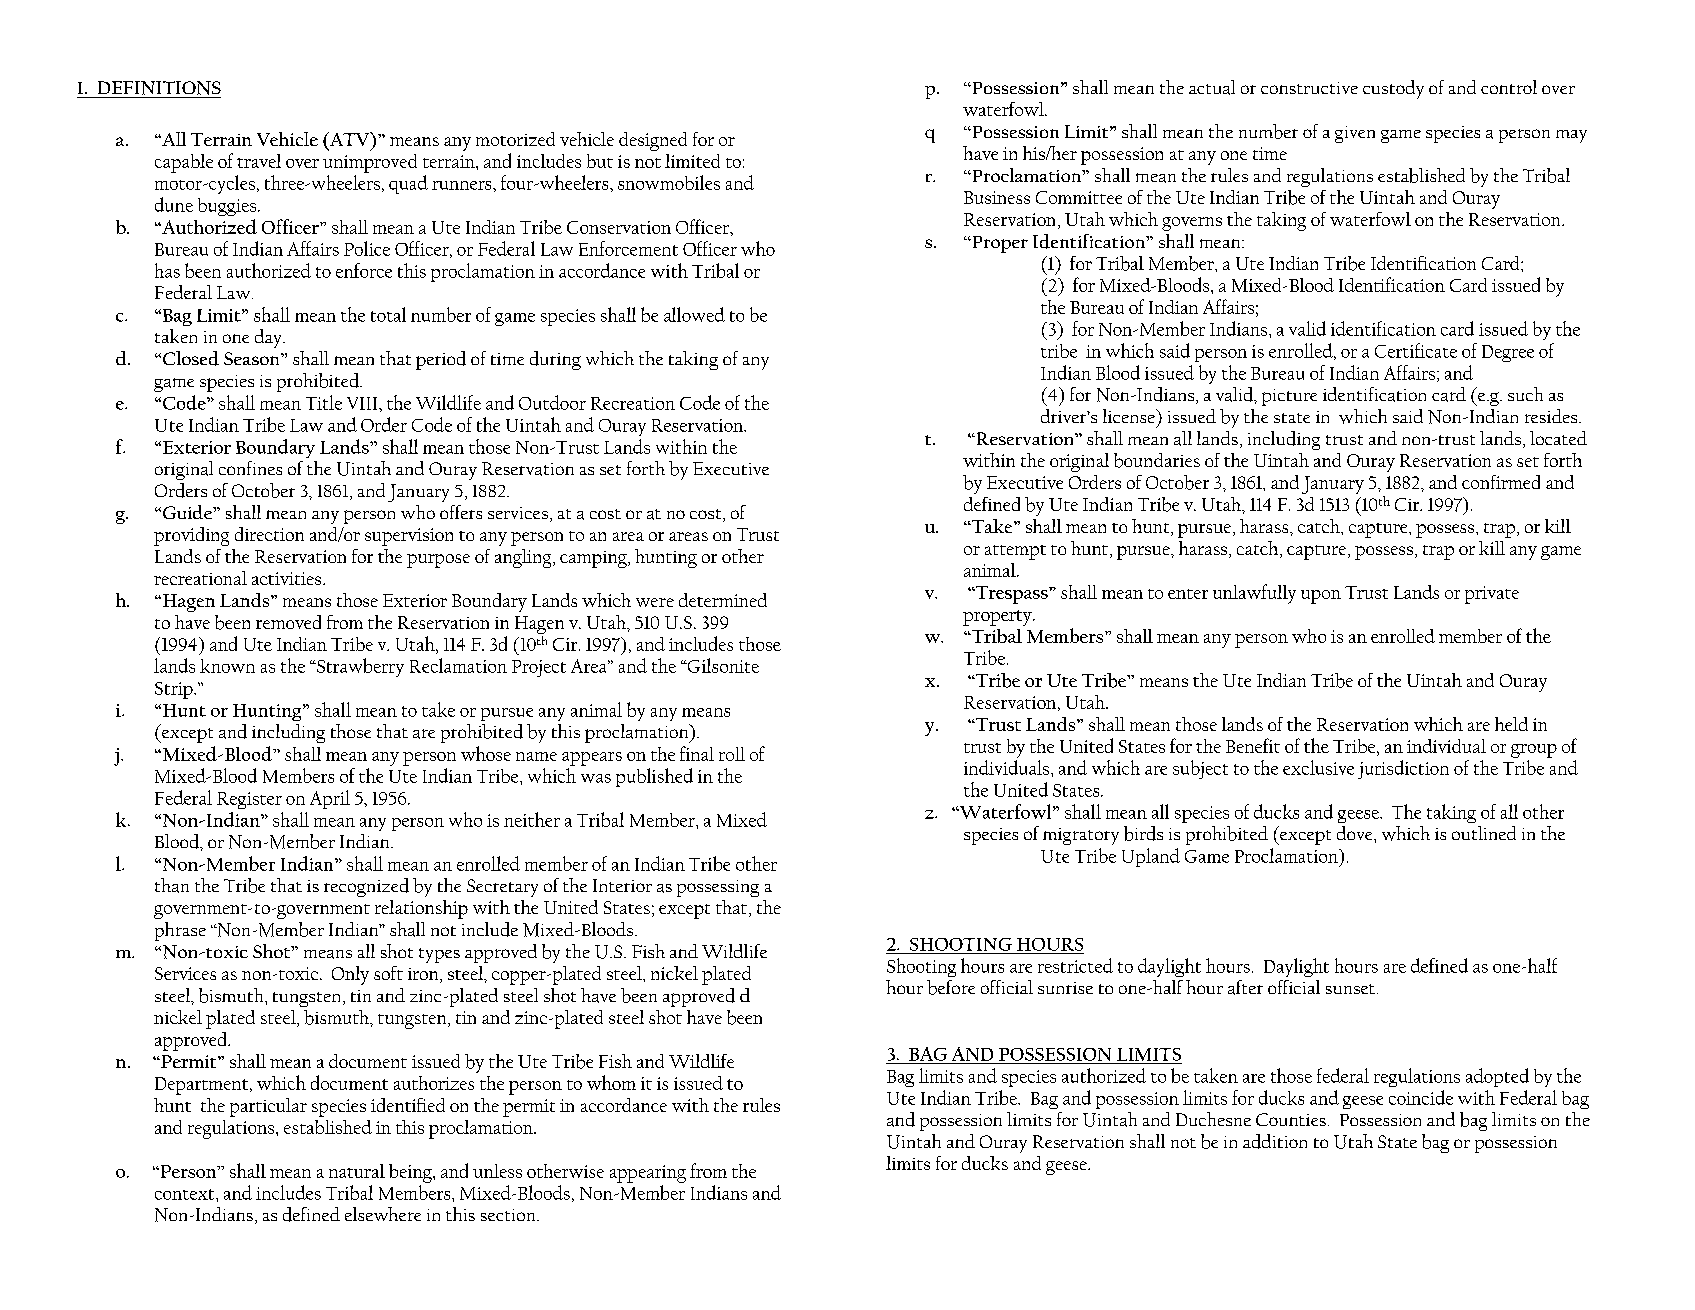 The height and width of the screenshot is (1310, 1695). What do you see at coordinates (1275, 1141) in the screenshot?
I see `addition` at bounding box center [1275, 1141].
